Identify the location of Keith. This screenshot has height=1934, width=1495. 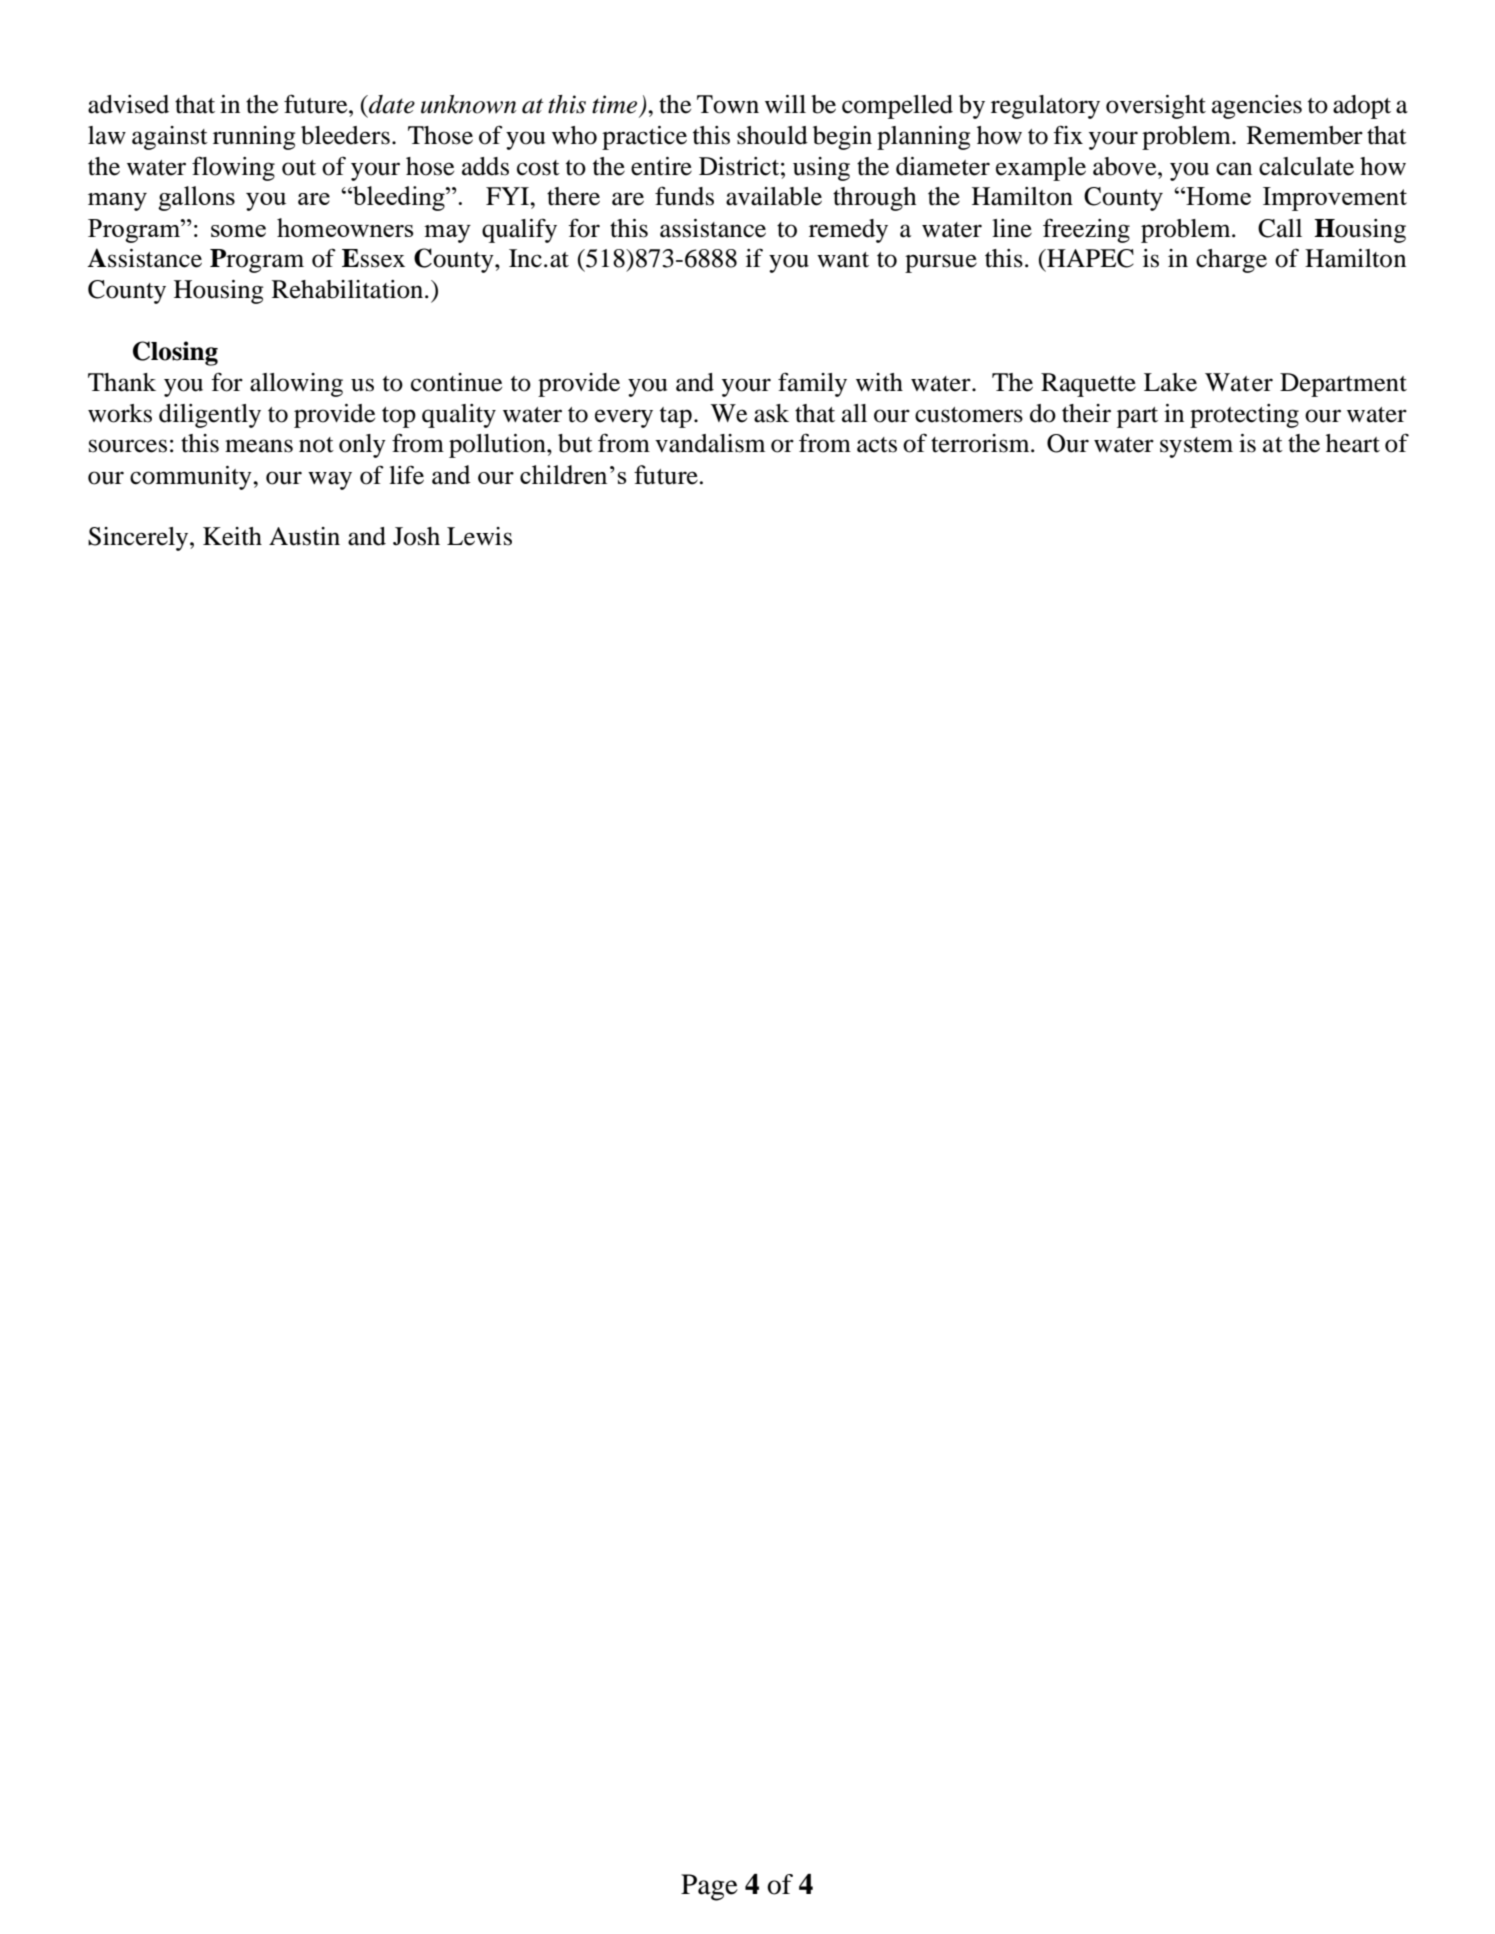
(232, 536).
